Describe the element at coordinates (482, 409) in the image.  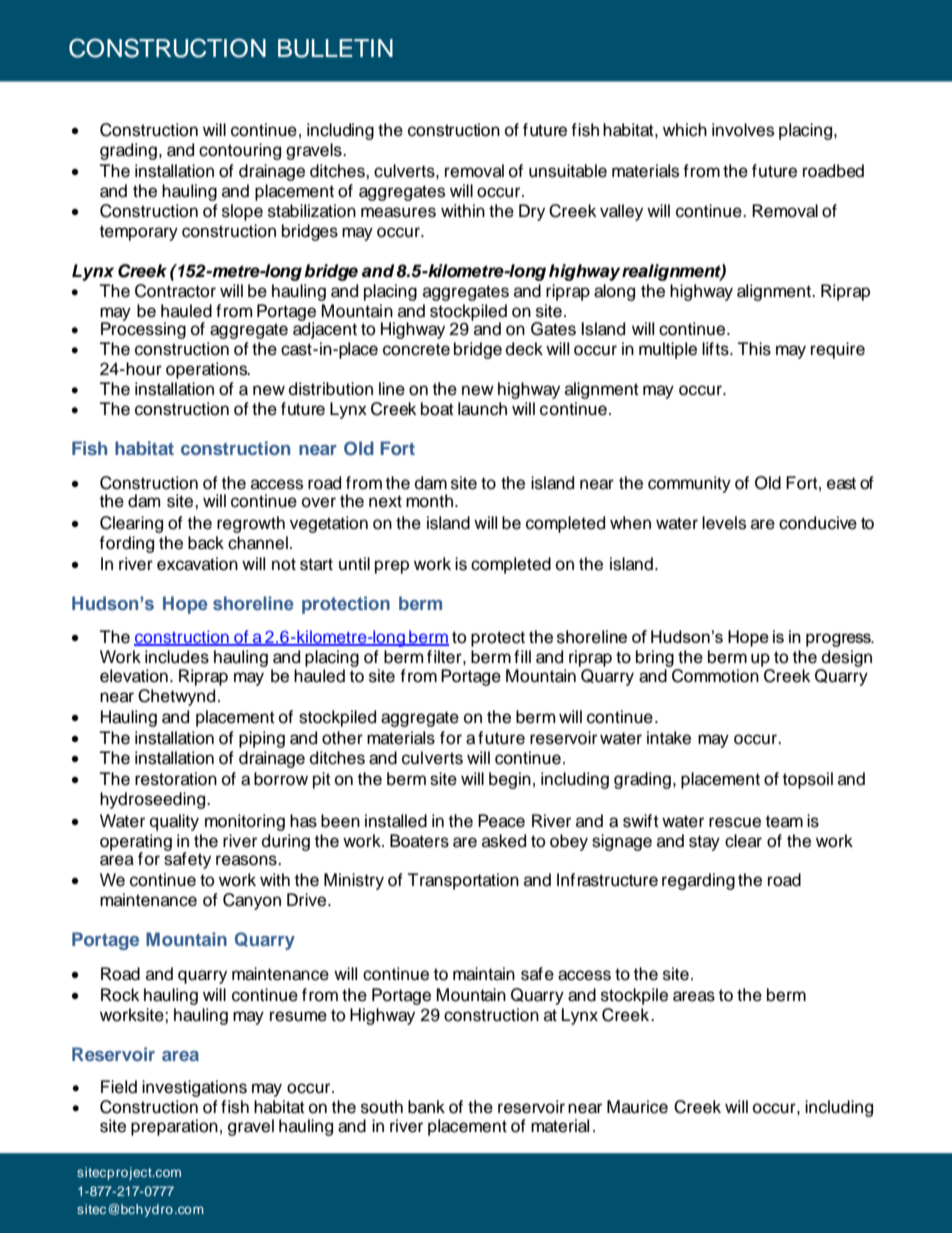
I see `launch` at that location.
